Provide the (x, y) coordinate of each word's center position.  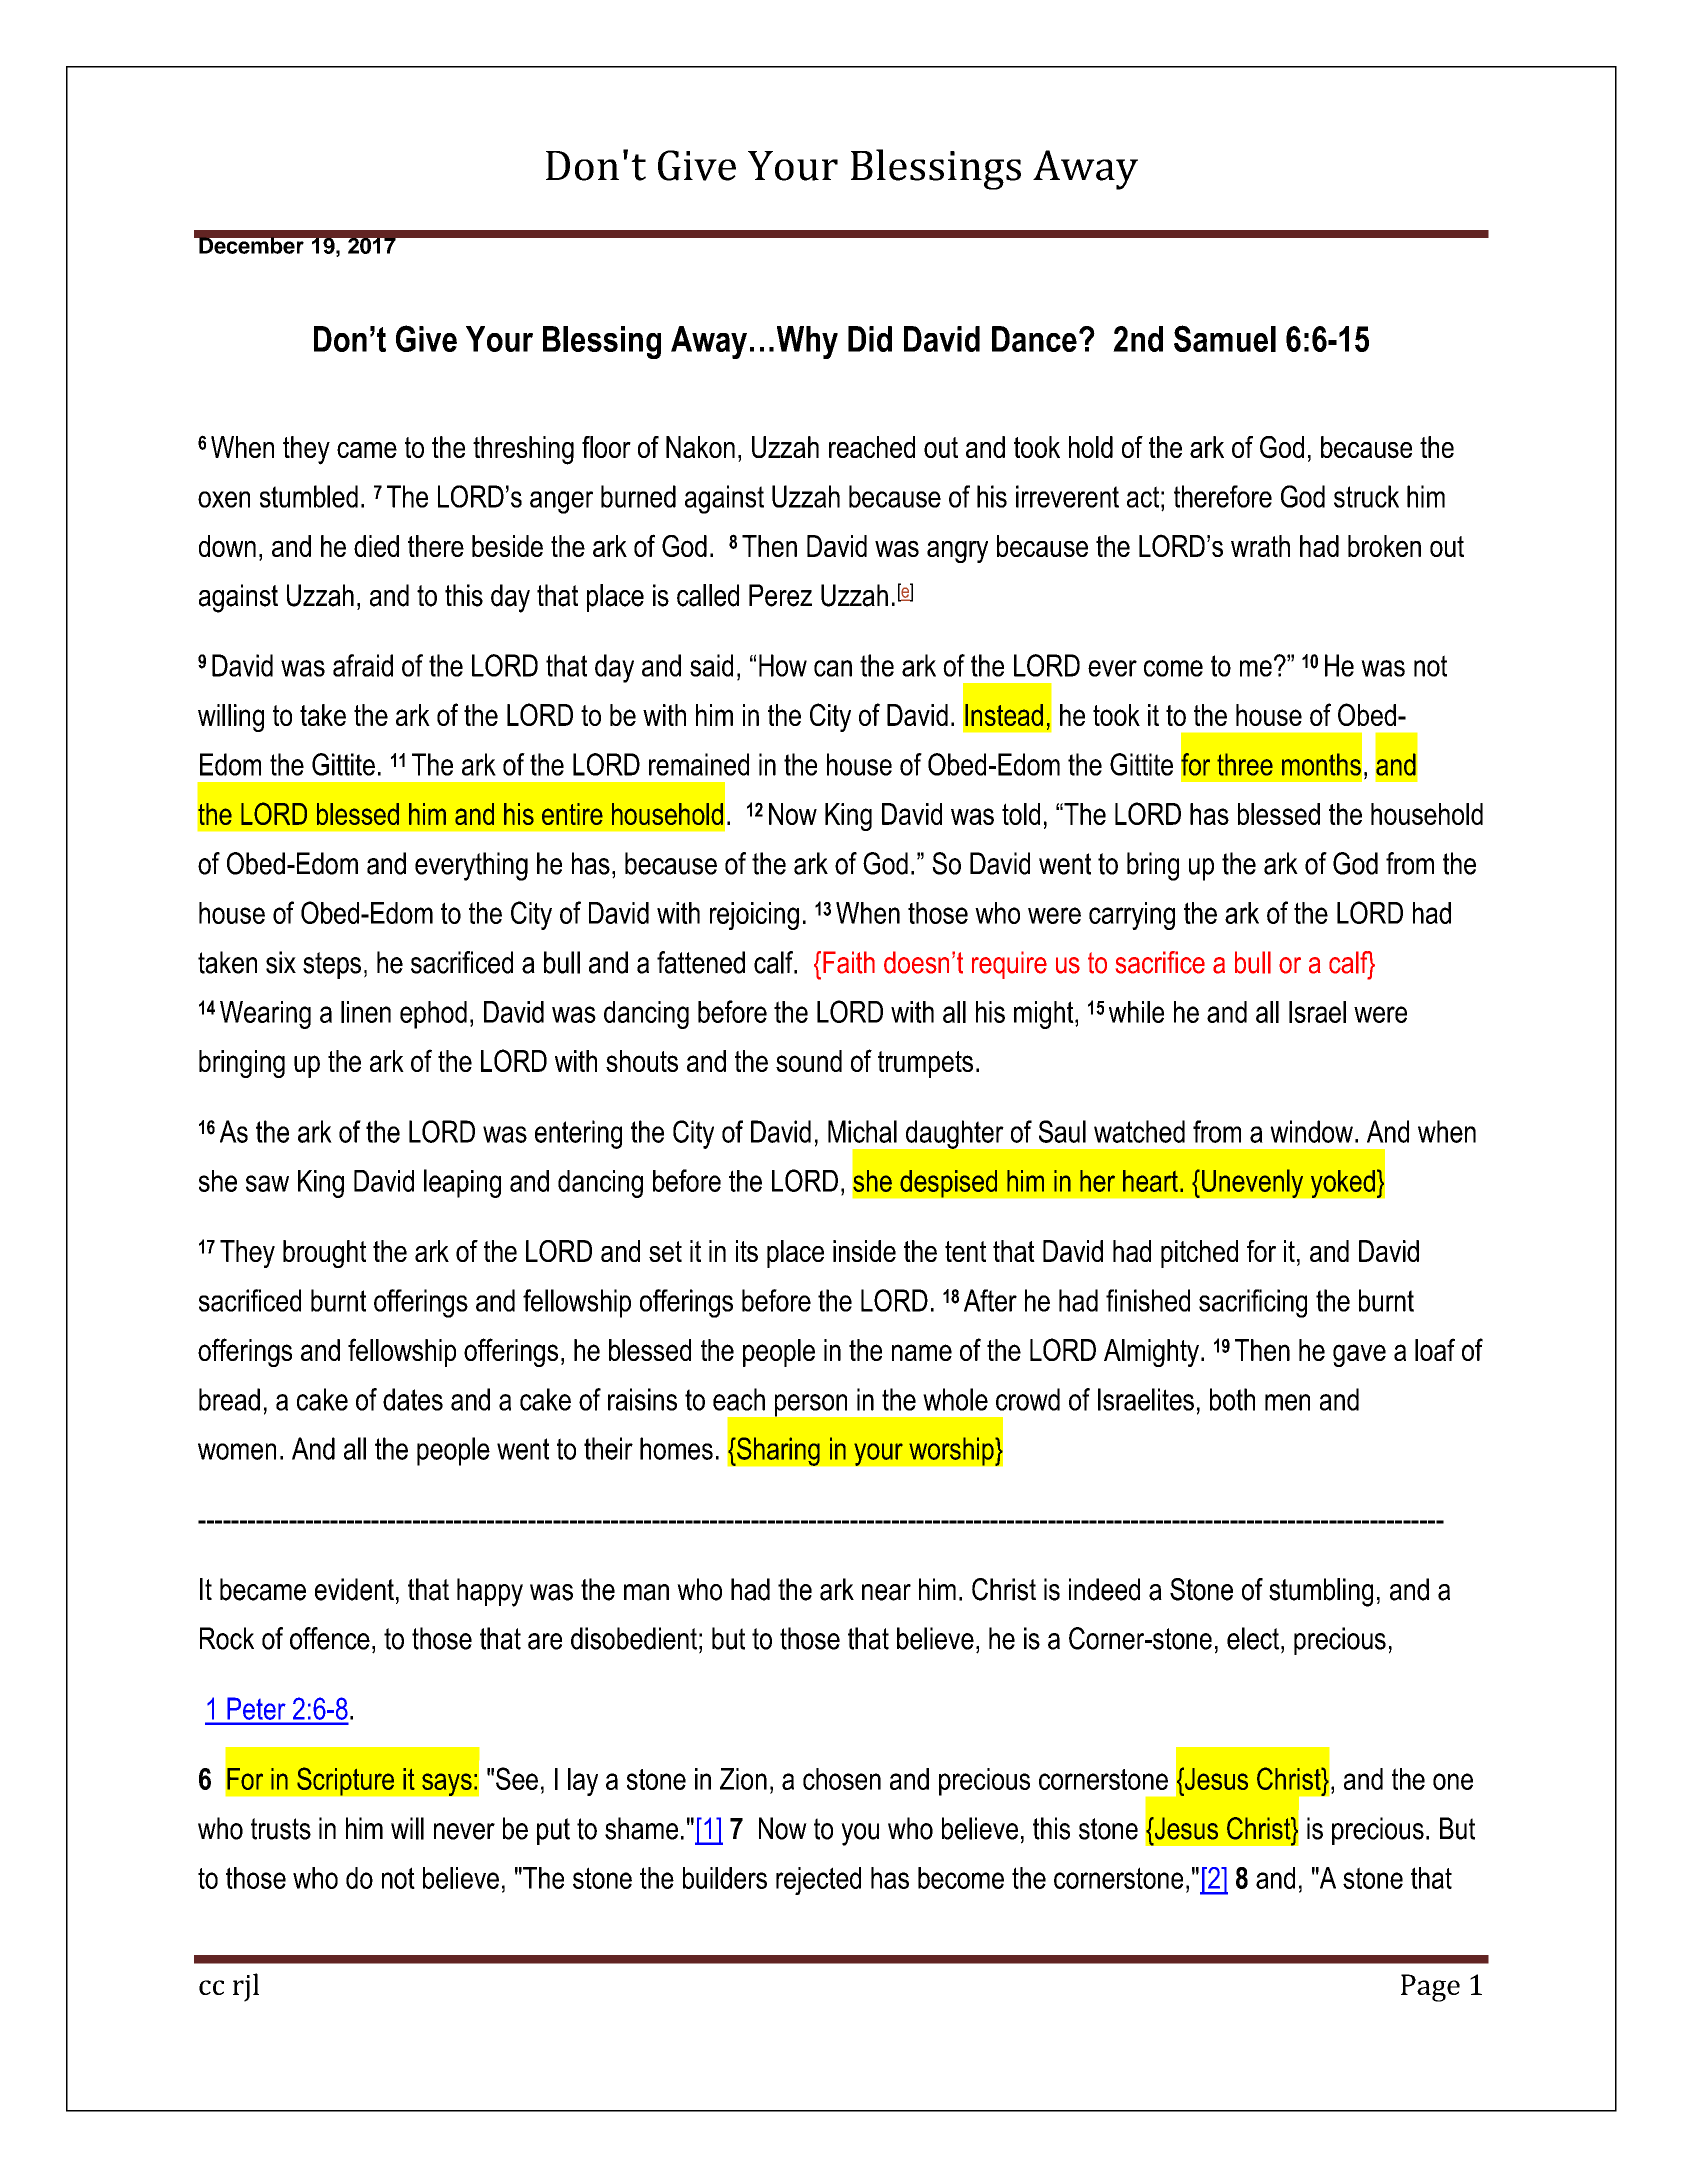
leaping (462, 1183)
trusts (281, 1829)
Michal (862, 1131)
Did (870, 339)
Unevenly (1252, 1183)
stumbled (309, 496)
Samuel (1225, 338)
